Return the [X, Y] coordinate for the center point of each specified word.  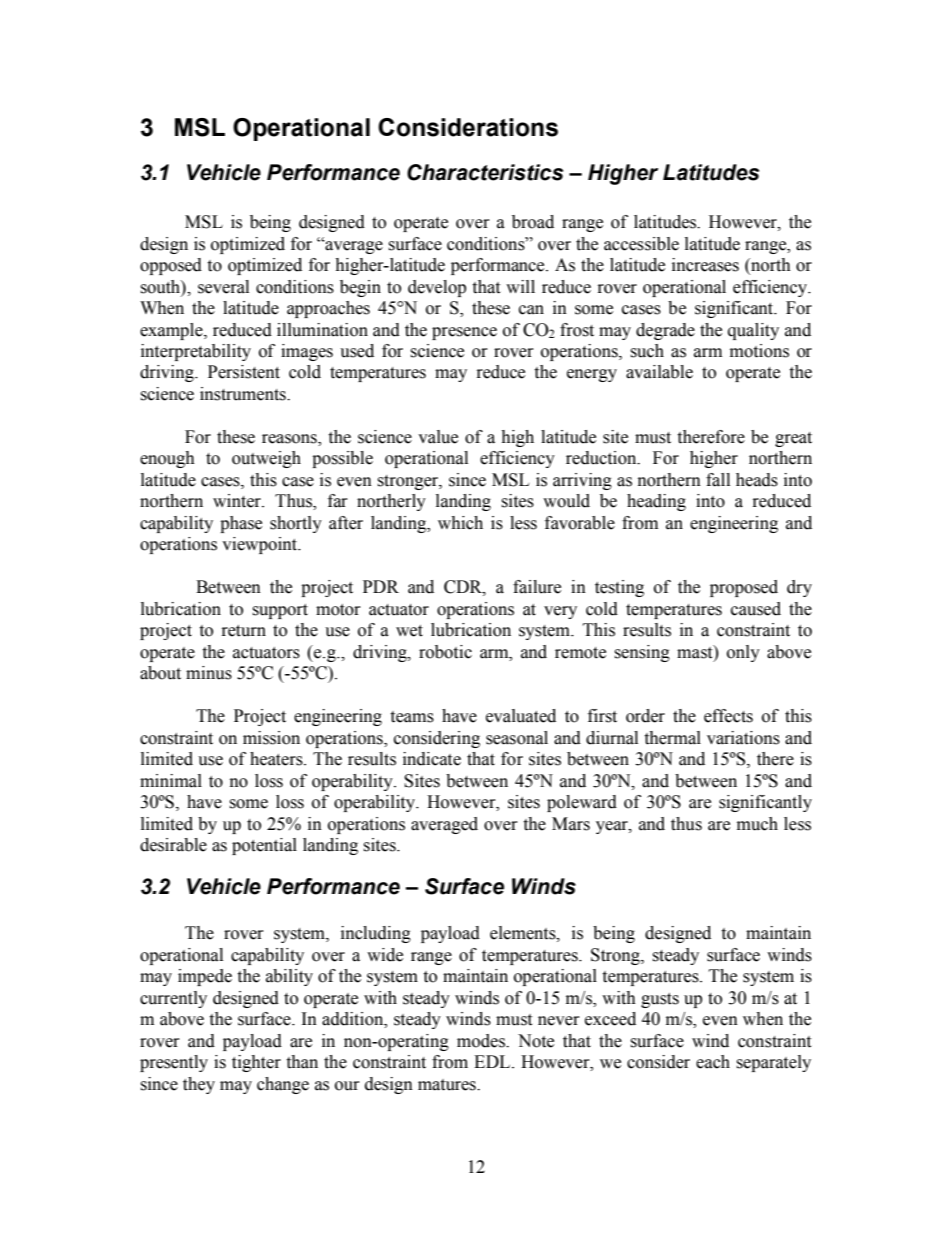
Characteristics [485, 172]
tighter [256, 1063]
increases [705, 265]
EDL [493, 1061]
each [713, 1062]
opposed [171, 266]
